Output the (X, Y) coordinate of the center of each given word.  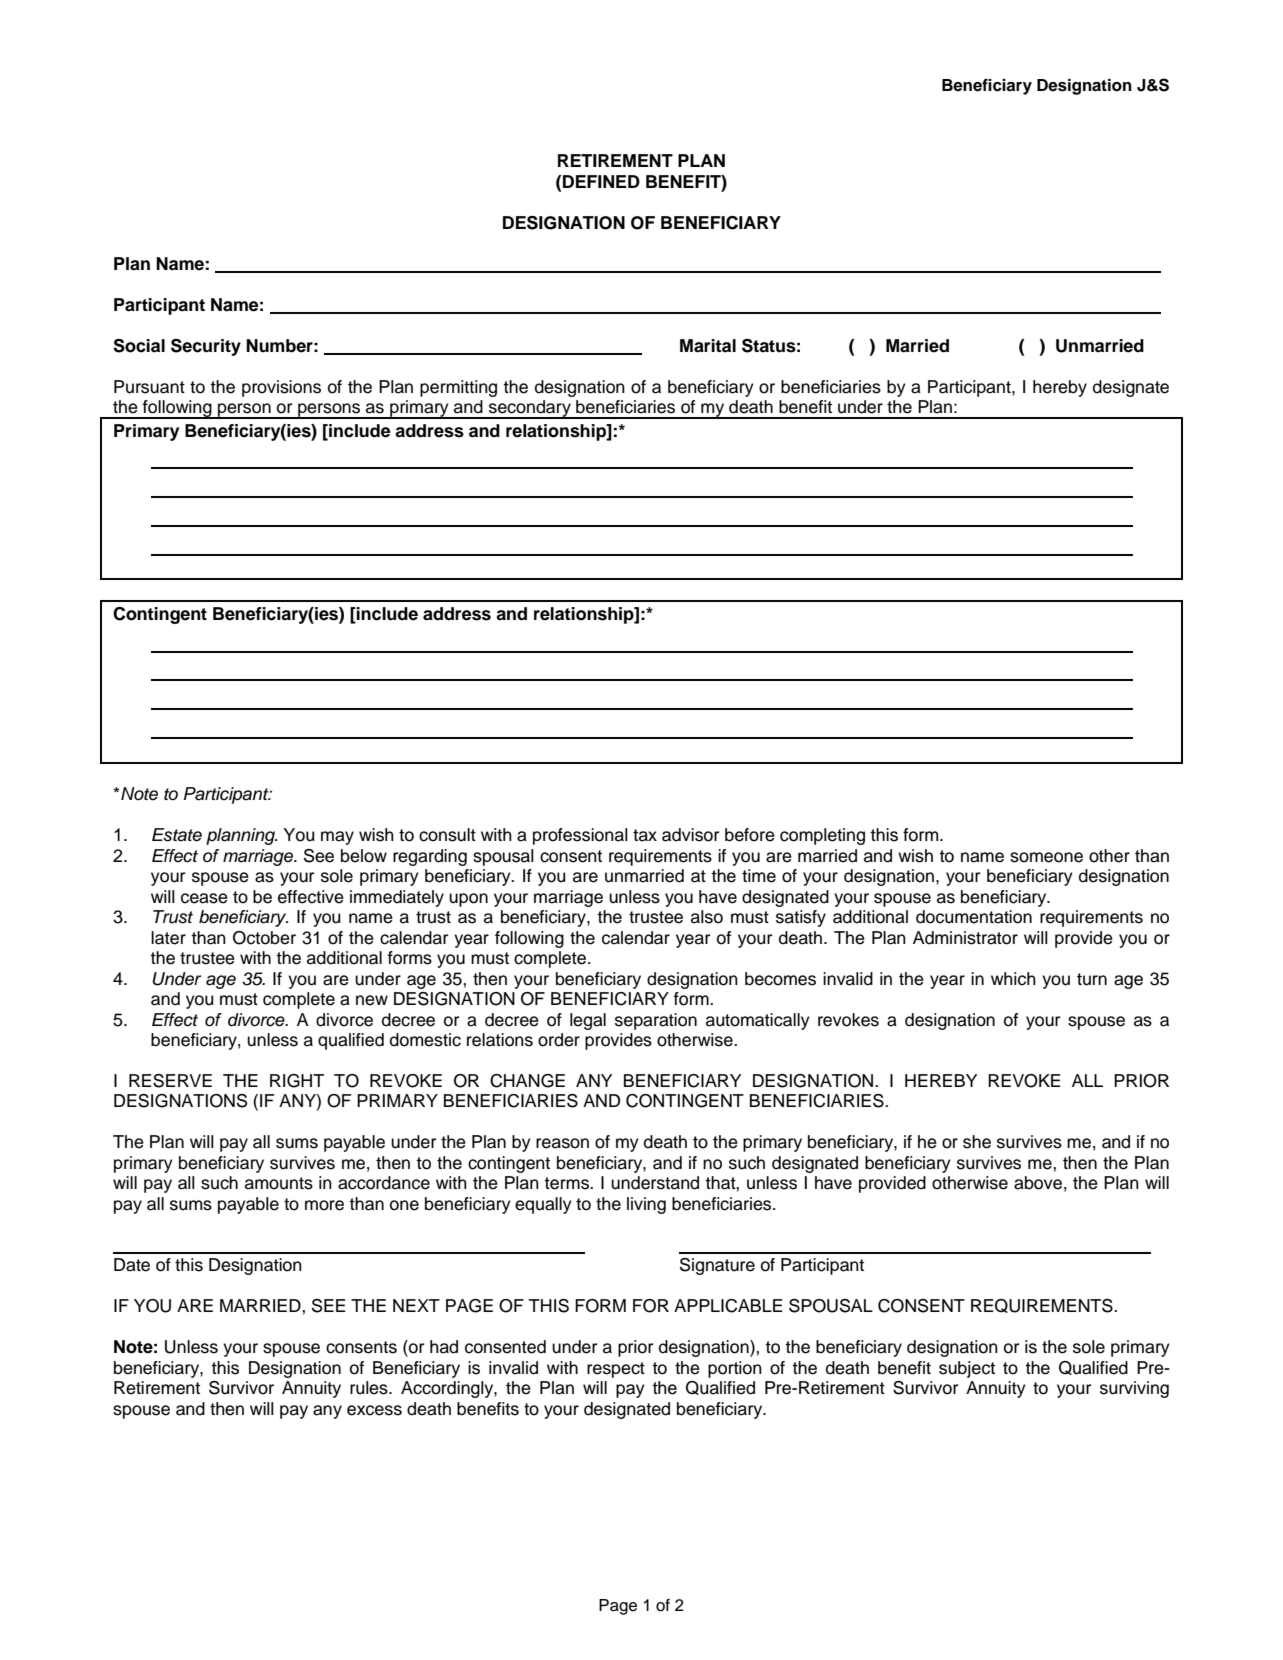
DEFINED (601, 181)
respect (616, 1370)
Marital (708, 346)
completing (822, 836)
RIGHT (297, 1081)
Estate (177, 835)
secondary (530, 409)
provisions (281, 388)
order (559, 1040)
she (977, 1142)
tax (645, 835)
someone (1046, 857)
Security (206, 347)
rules (370, 1388)
